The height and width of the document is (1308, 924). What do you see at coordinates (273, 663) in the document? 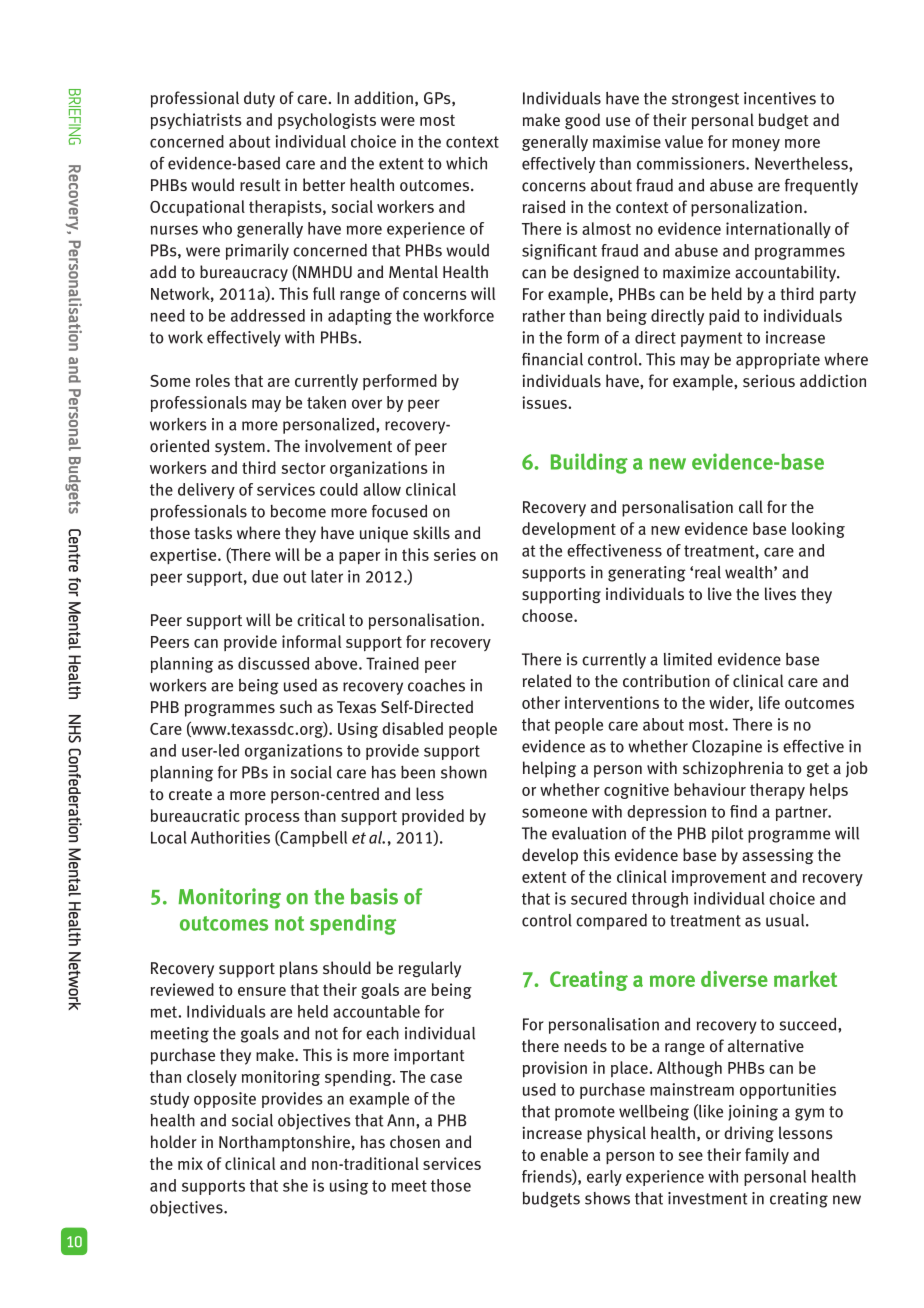
I see `discussed` at bounding box center [273, 663].
